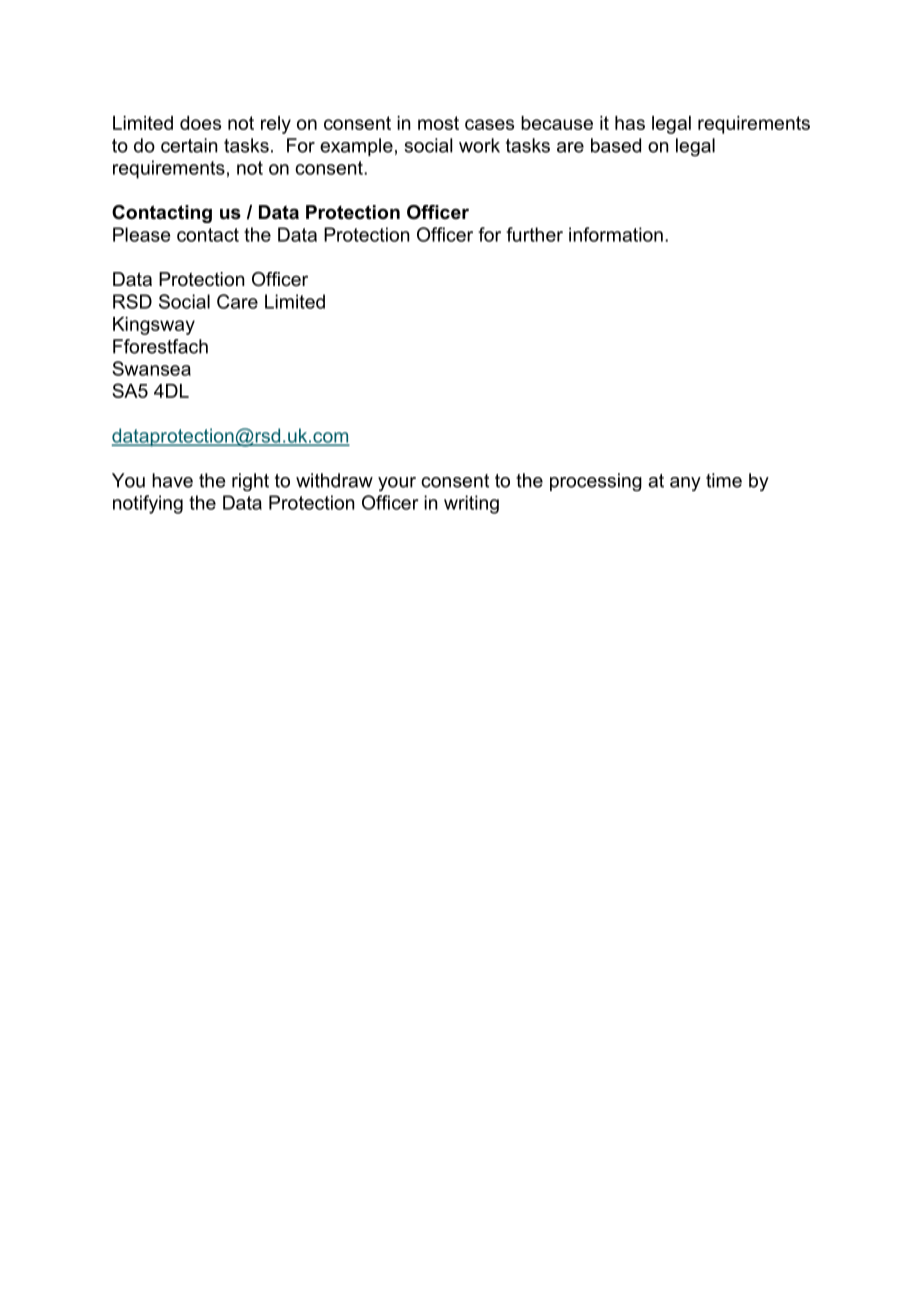 The image size is (924, 1308). What do you see at coordinates (630, 123) in the screenshot?
I see `has` at bounding box center [630, 123].
